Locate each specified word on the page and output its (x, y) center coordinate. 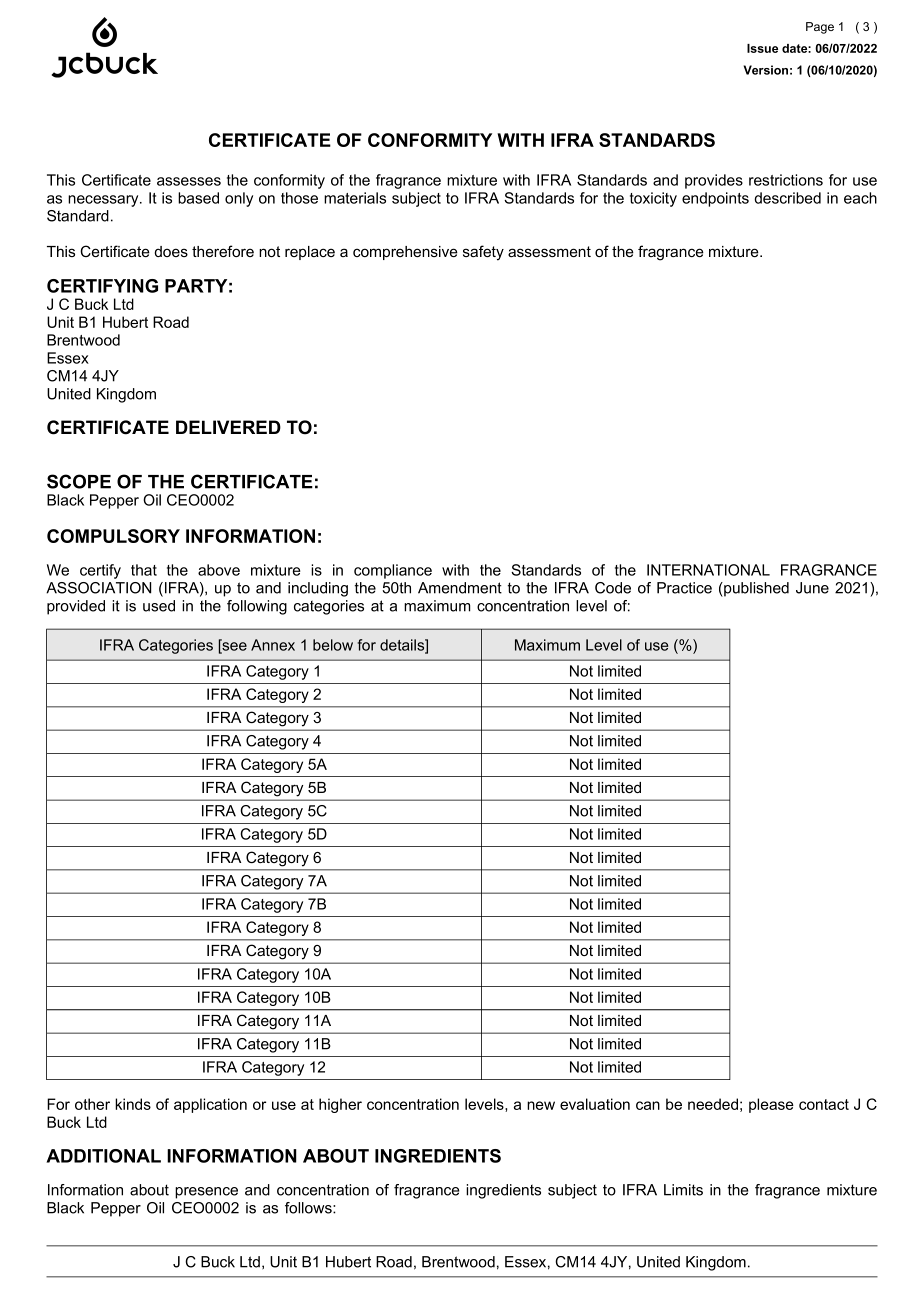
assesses (189, 181)
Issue (762, 48)
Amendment (460, 588)
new (541, 1105)
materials (355, 198)
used (159, 606)
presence (206, 1193)
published (755, 589)
